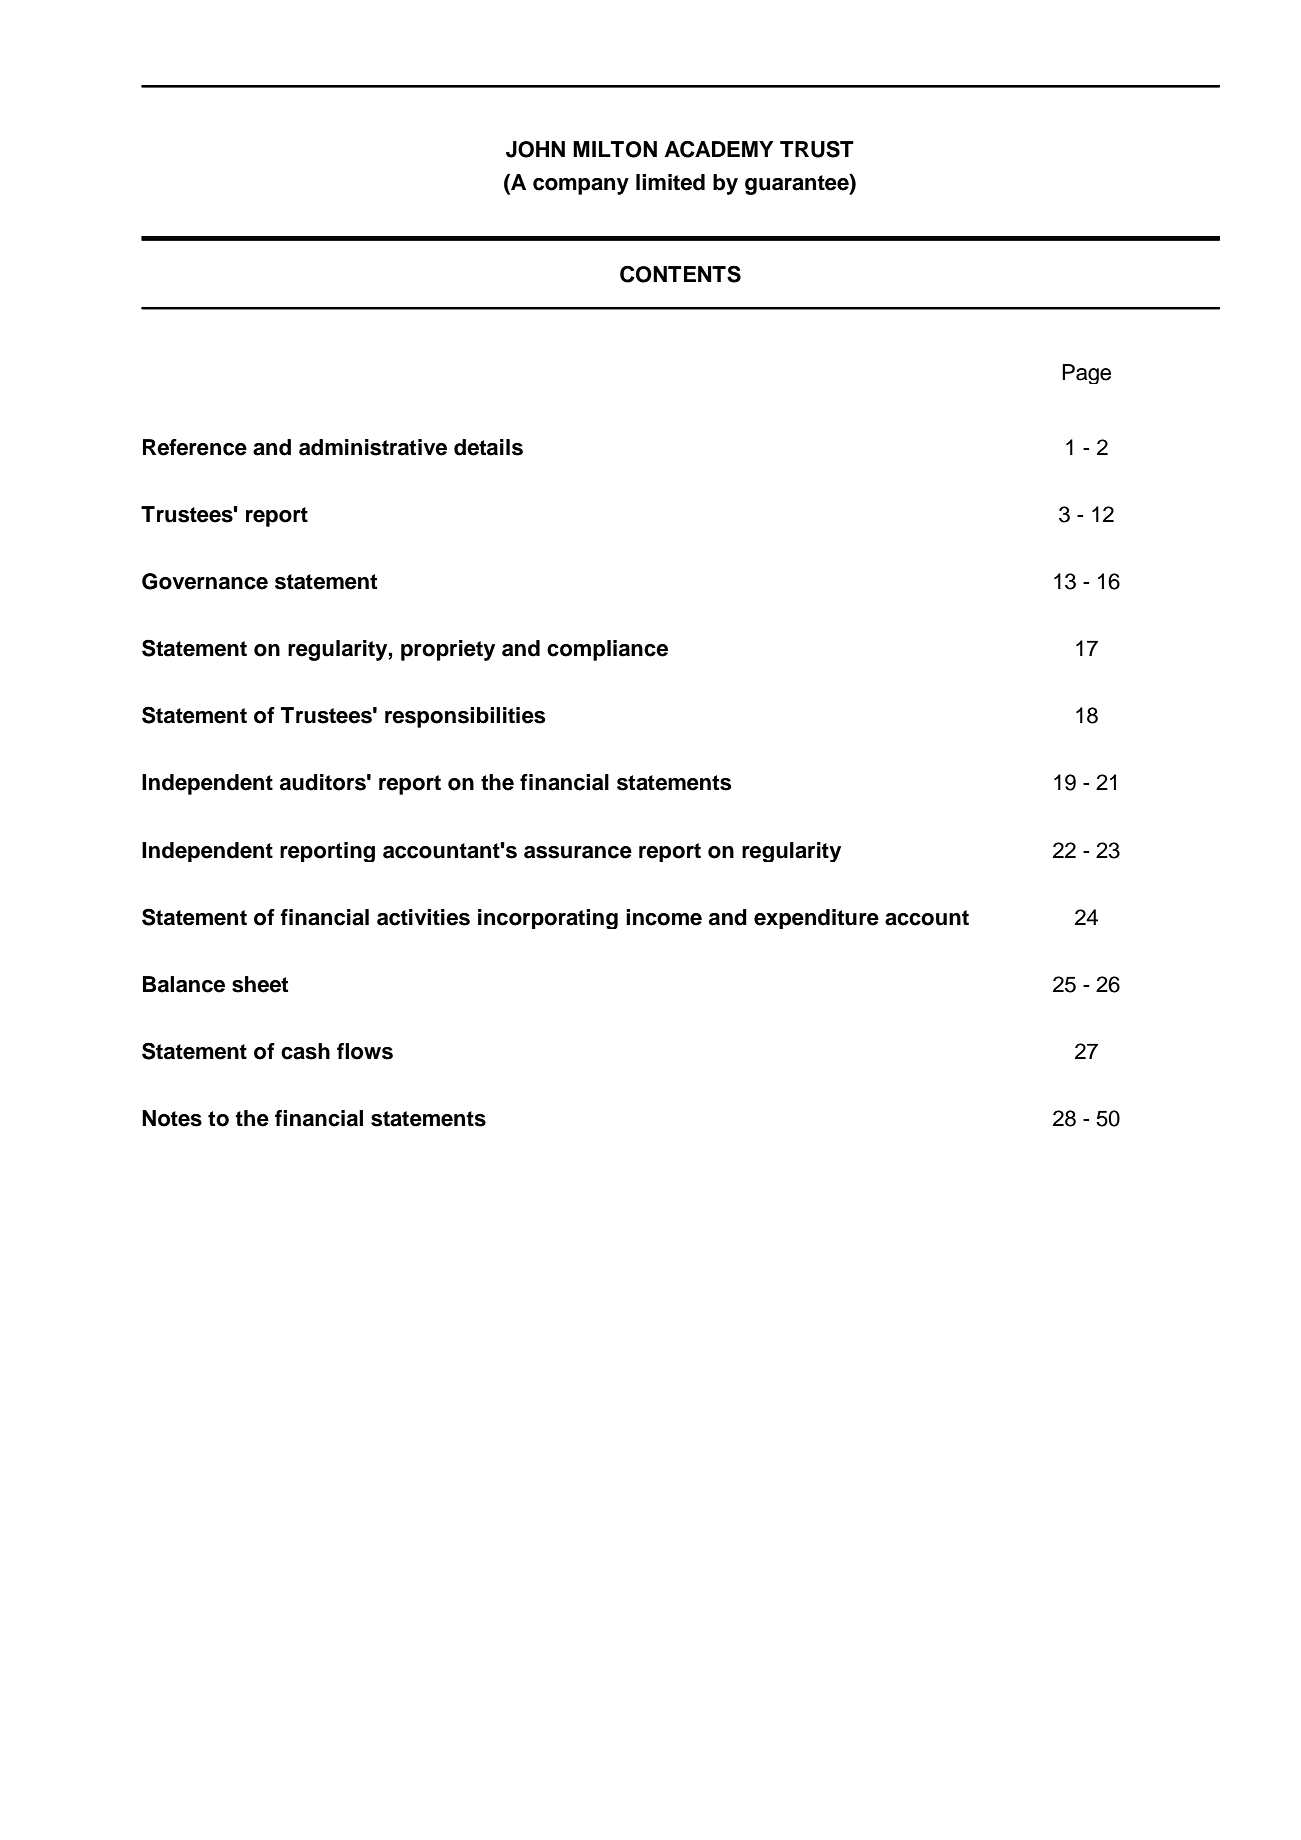 This image has height=1840, width=1301. What do you see at coordinates (1086, 374) in the image?
I see `Page` at bounding box center [1086, 374].
